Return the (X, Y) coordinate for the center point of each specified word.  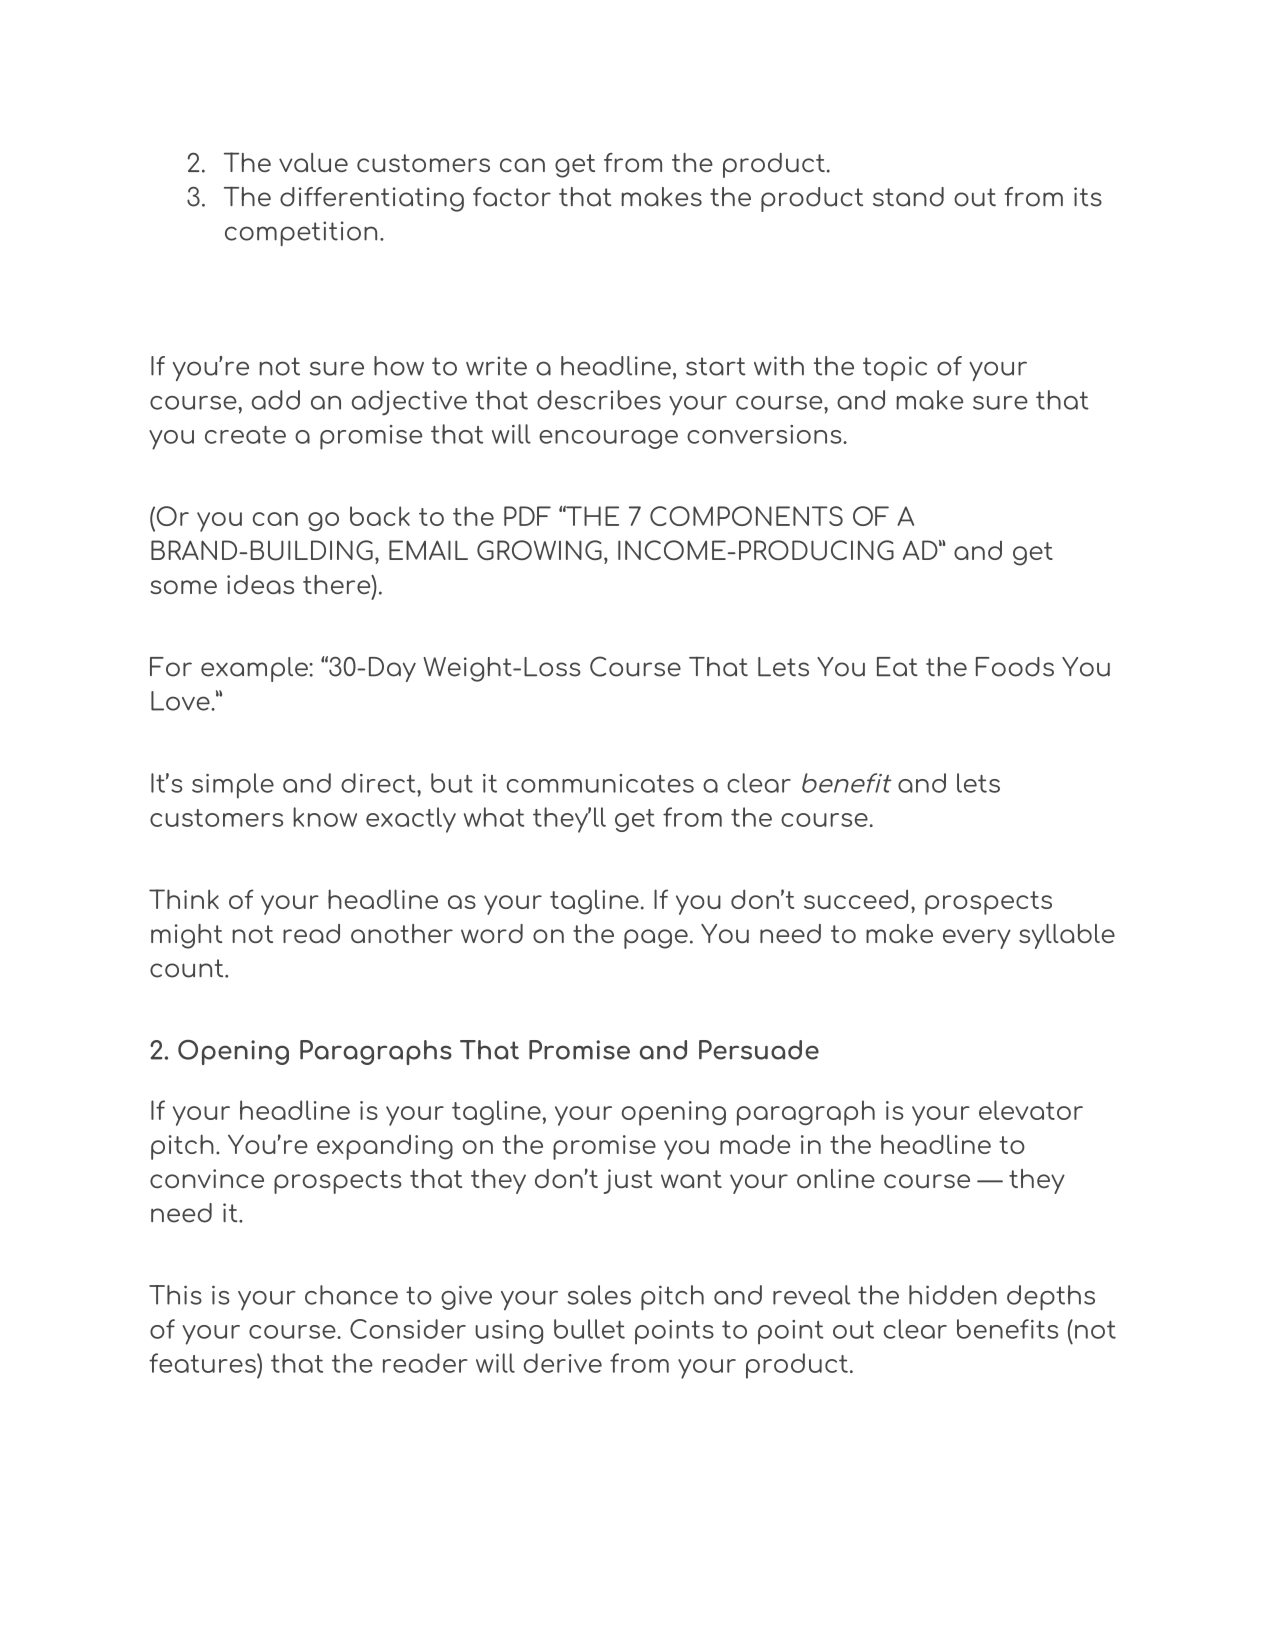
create (245, 435)
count (188, 968)
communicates (600, 783)
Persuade (759, 1050)
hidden (953, 1295)
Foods (1015, 667)
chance (351, 1295)
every (977, 939)
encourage (608, 439)
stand (908, 197)
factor (512, 197)
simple (233, 786)
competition (301, 233)
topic (895, 368)
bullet (589, 1329)
